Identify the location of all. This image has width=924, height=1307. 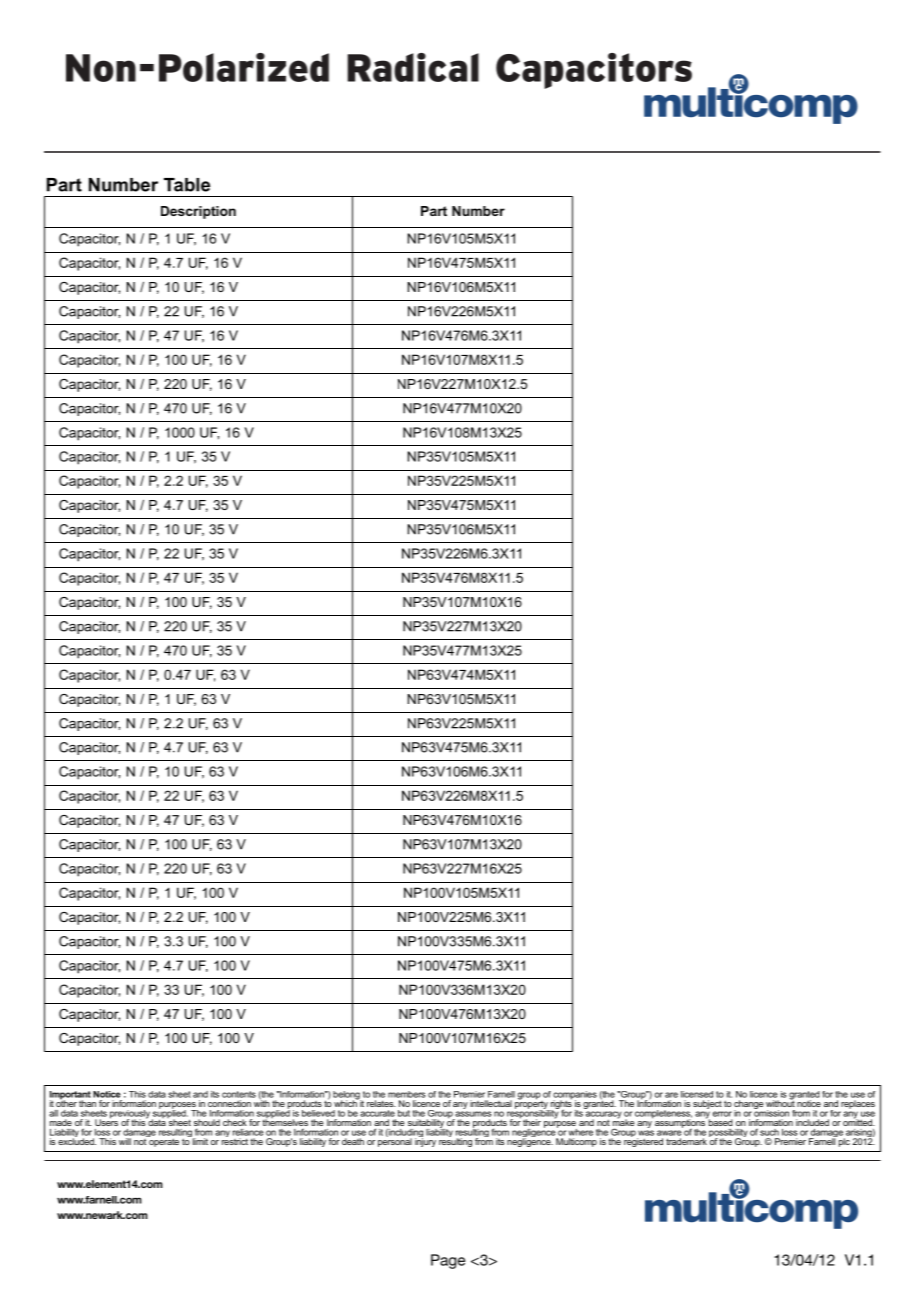
(53, 1113).
